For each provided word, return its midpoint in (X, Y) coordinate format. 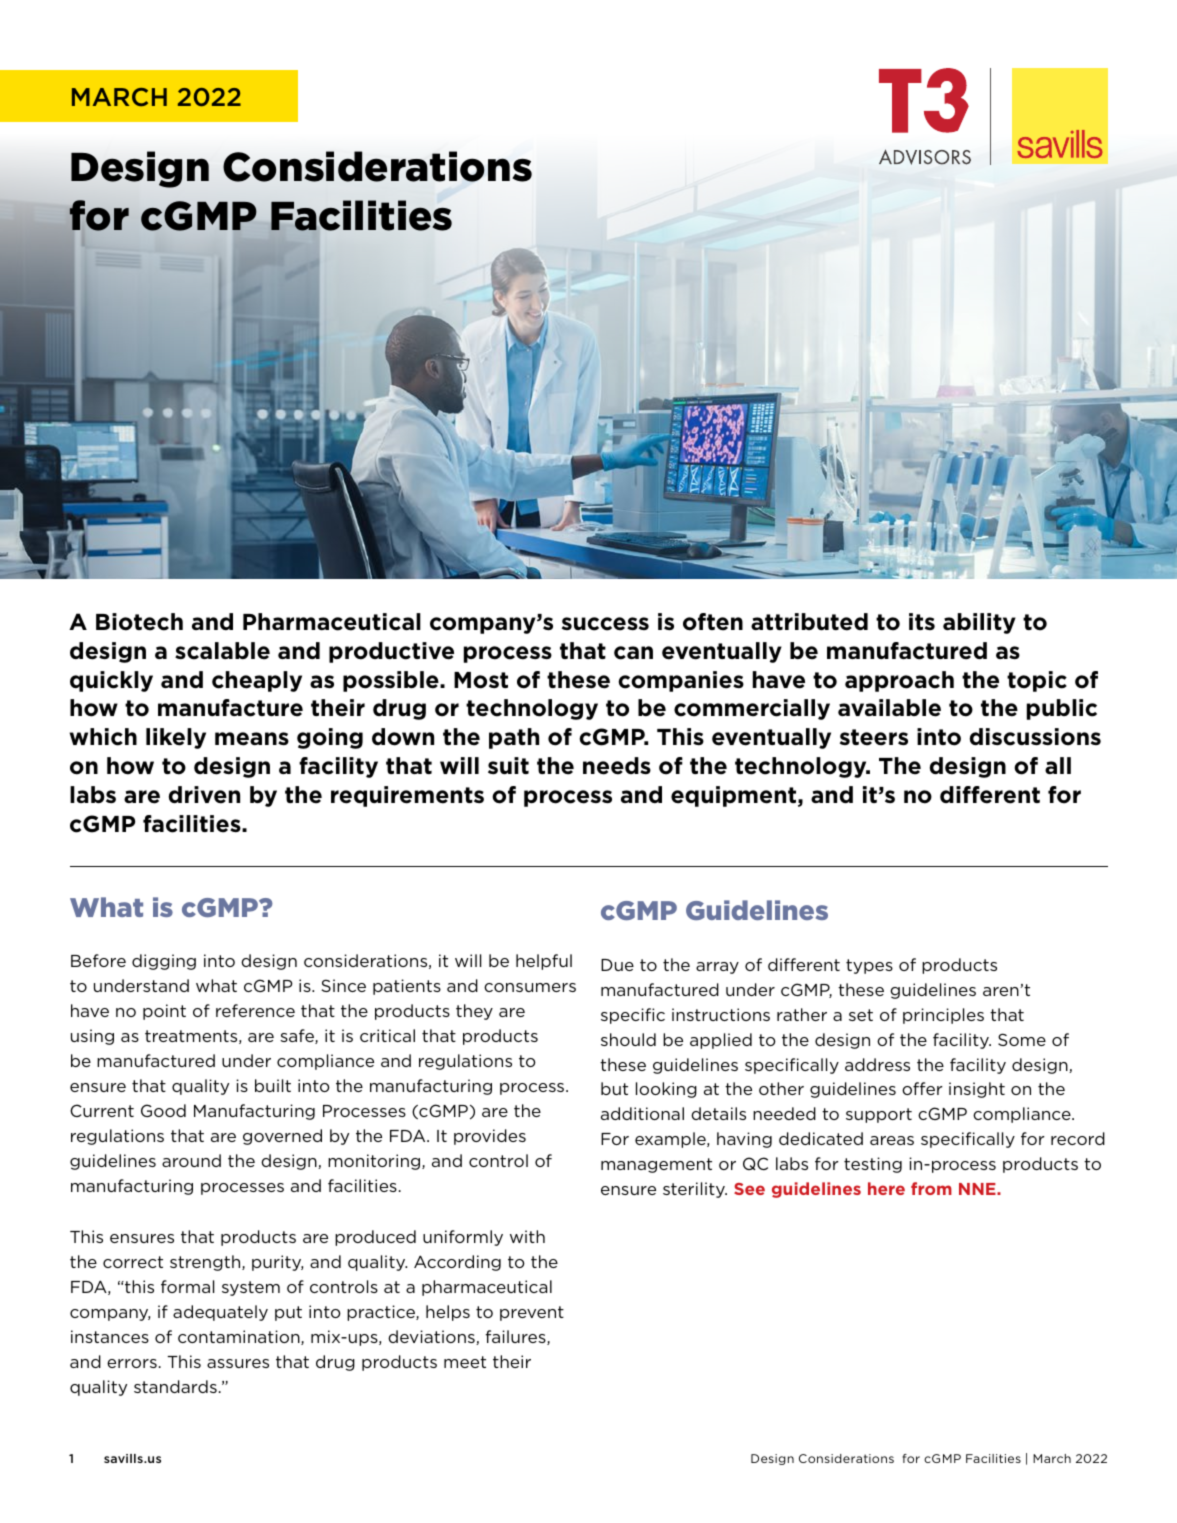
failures (516, 1337)
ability (979, 623)
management (656, 1165)
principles (943, 1016)
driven (204, 795)
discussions (1035, 737)
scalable (222, 651)
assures (238, 1363)
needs (617, 766)
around (191, 1160)
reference (255, 1010)
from (931, 1188)
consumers (530, 987)
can (633, 653)
